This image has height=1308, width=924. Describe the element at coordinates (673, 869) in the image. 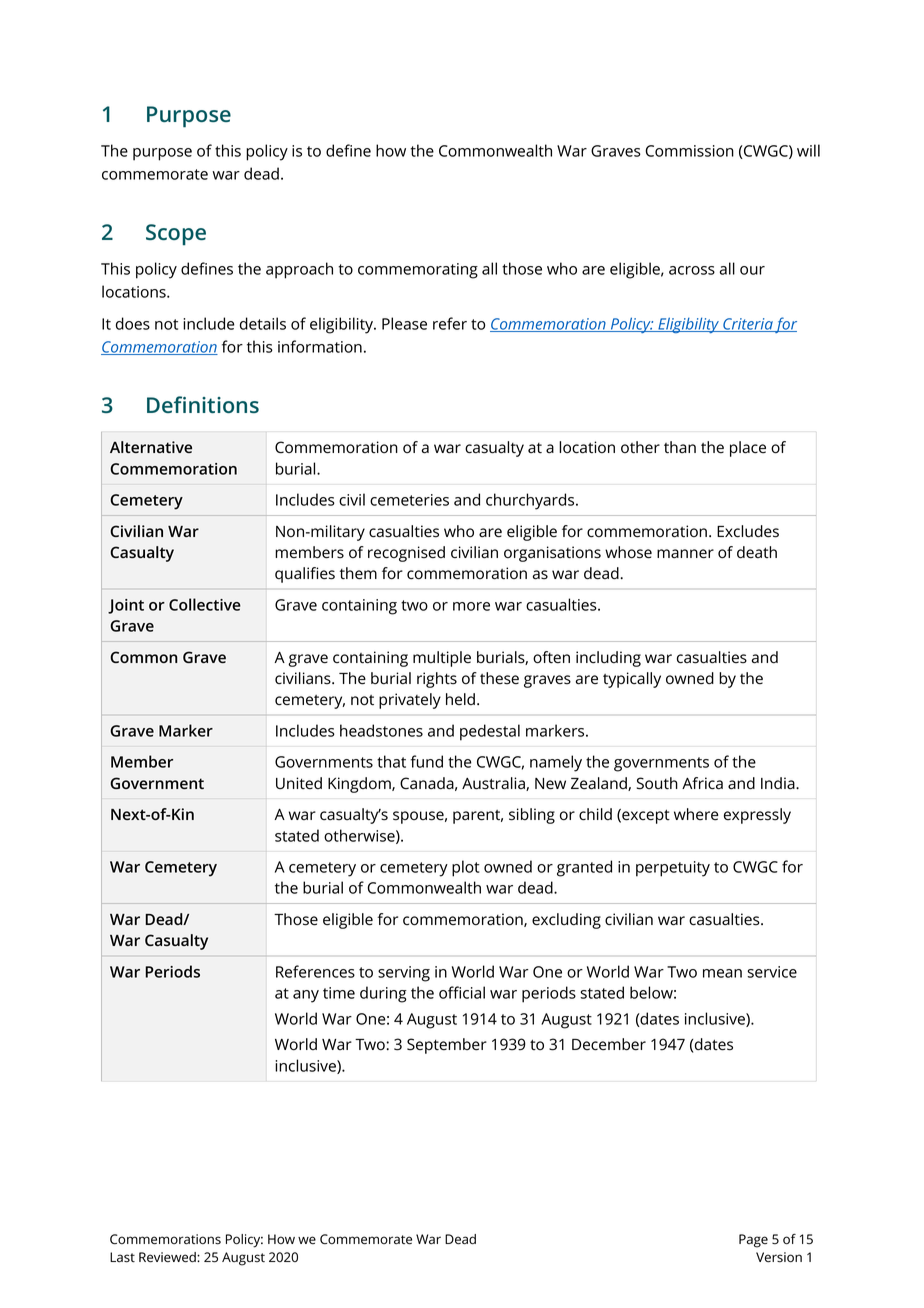

I see `perpetuity` at that location.
